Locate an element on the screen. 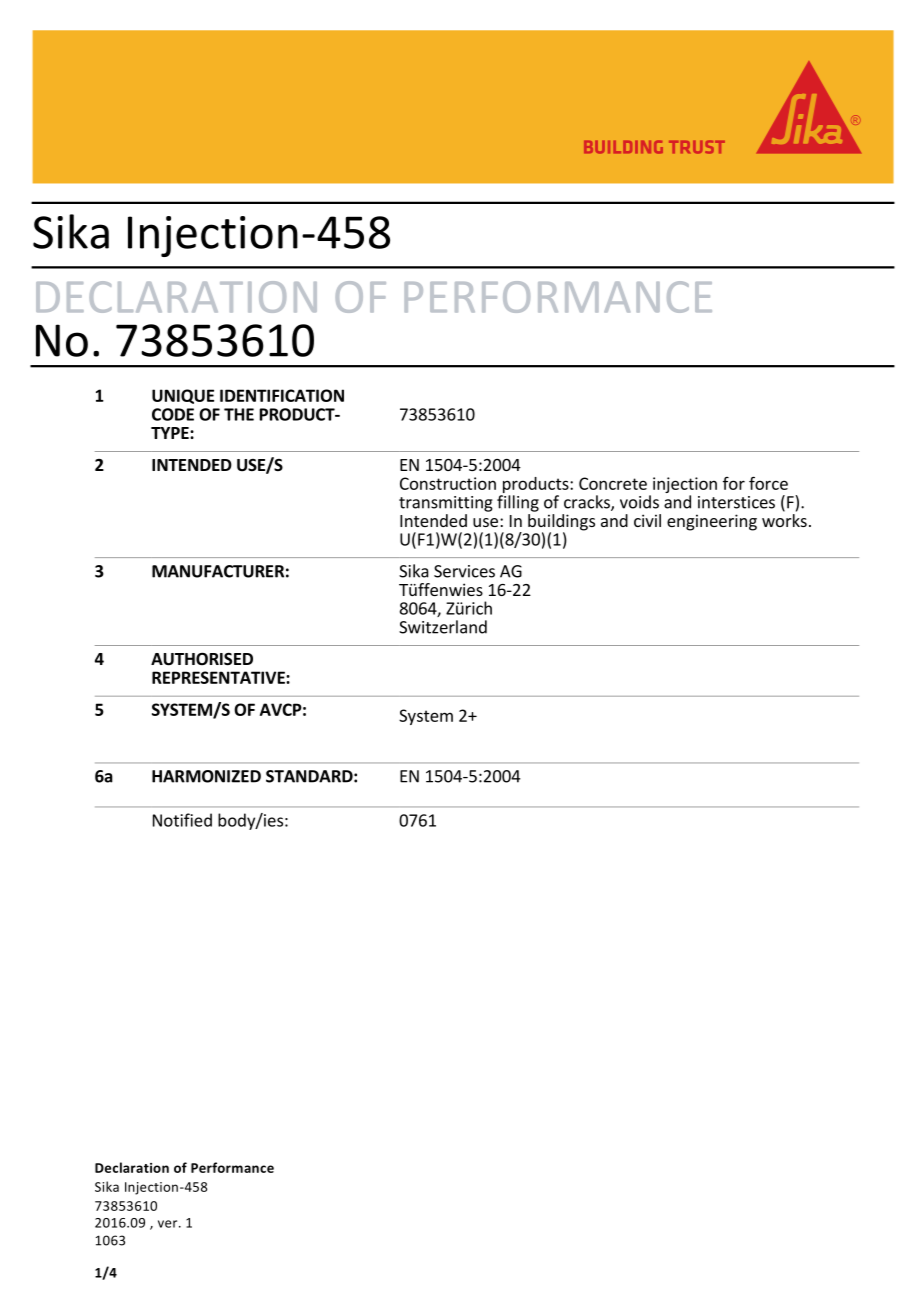 This screenshot has height=1308, width=924. engineering is located at coordinates (712, 522).
